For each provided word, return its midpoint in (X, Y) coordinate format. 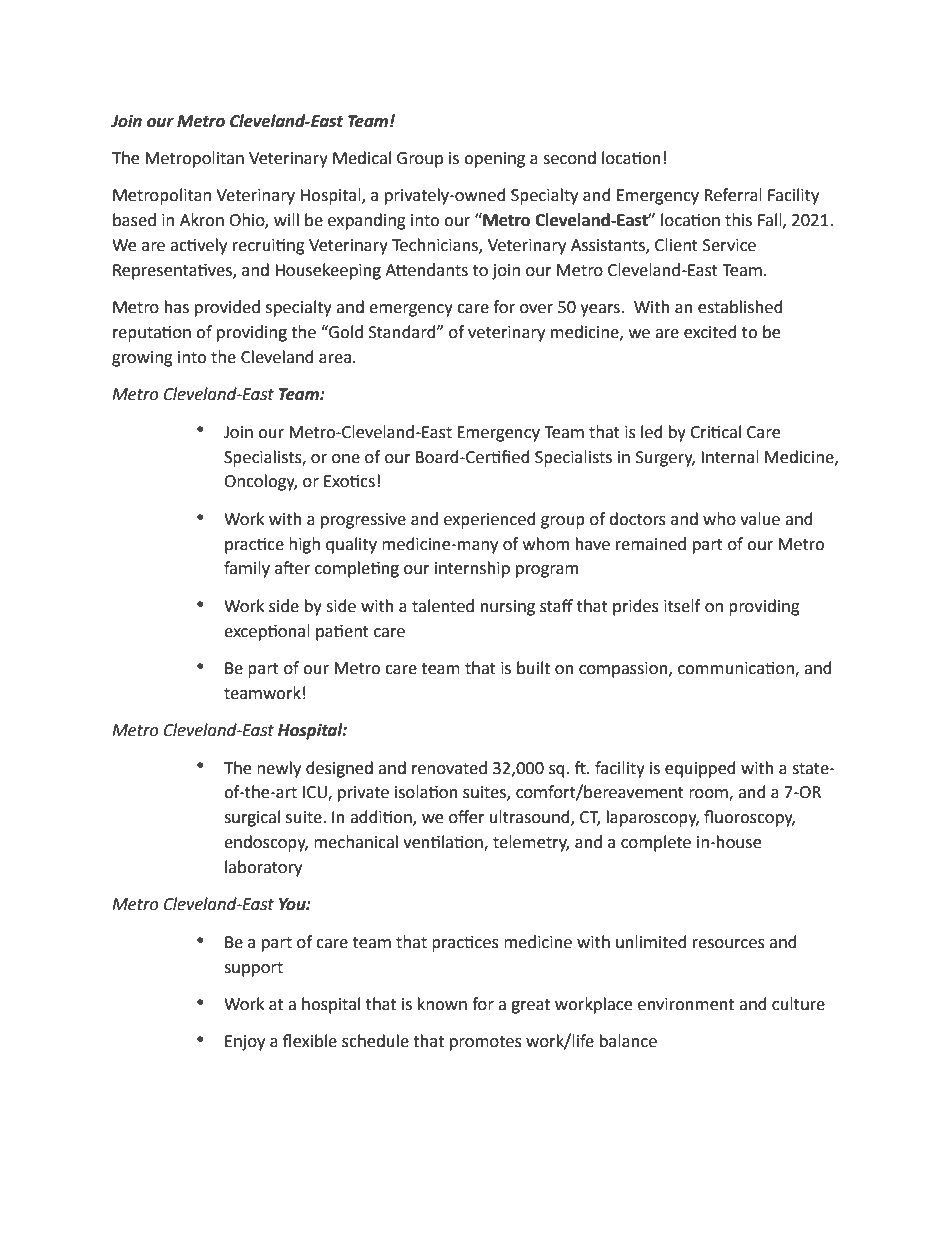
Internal (730, 457)
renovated (449, 768)
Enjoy (245, 1043)
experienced (490, 520)
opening (494, 160)
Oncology (260, 482)
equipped (700, 769)
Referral (733, 195)
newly (279, 769)
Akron (202, 220)
